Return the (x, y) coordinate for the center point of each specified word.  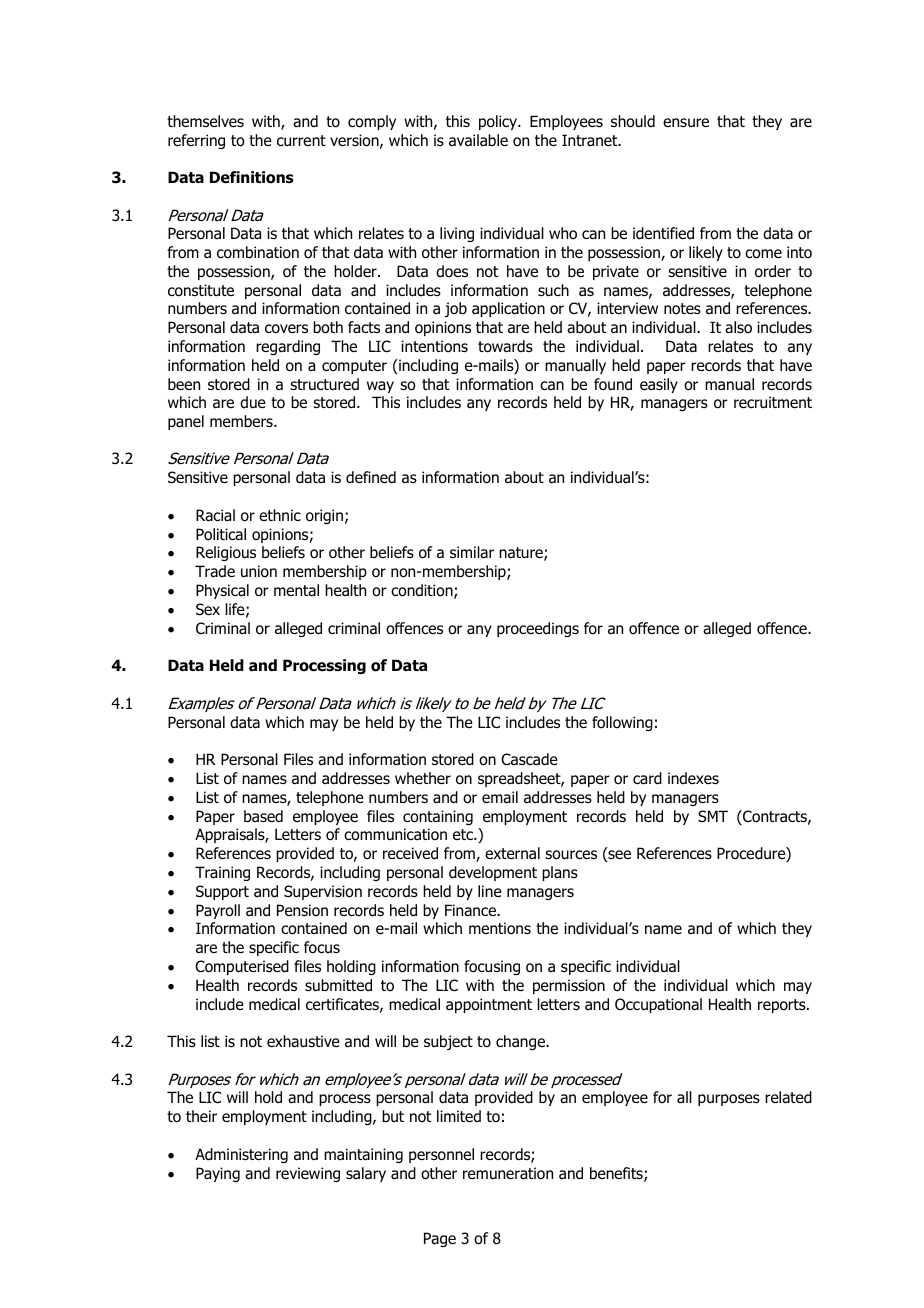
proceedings (538, 629)
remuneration (508, 1173)
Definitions (251, 177)
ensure (686, 122)
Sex (208, 609)
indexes (693, 778)
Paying (218, 1174)
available (478, 140)
